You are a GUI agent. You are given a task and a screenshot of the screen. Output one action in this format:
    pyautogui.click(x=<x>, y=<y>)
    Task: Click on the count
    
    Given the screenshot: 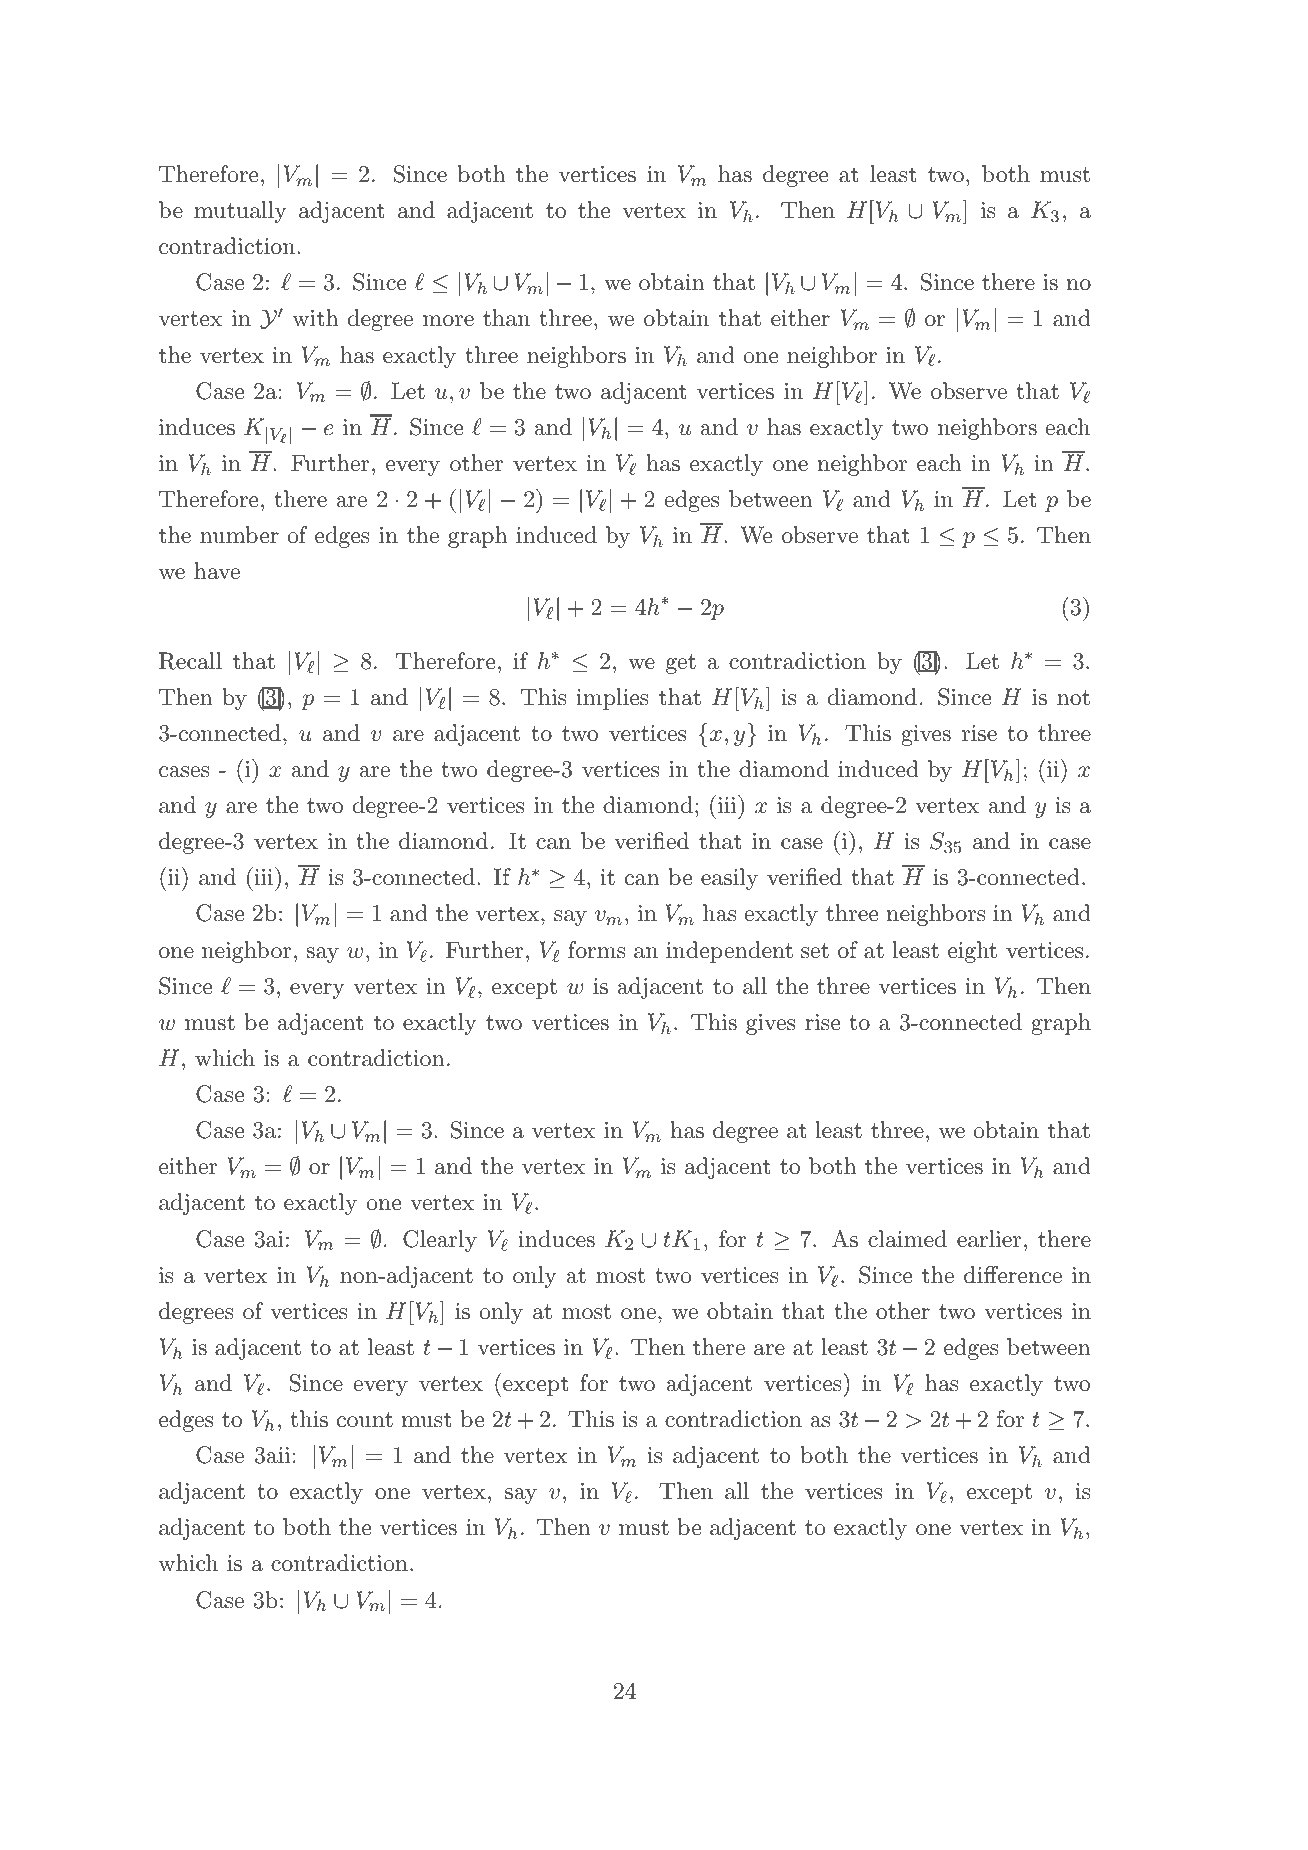 What is the action you would take?
    pyautogui.click(x=365, y=1420)
